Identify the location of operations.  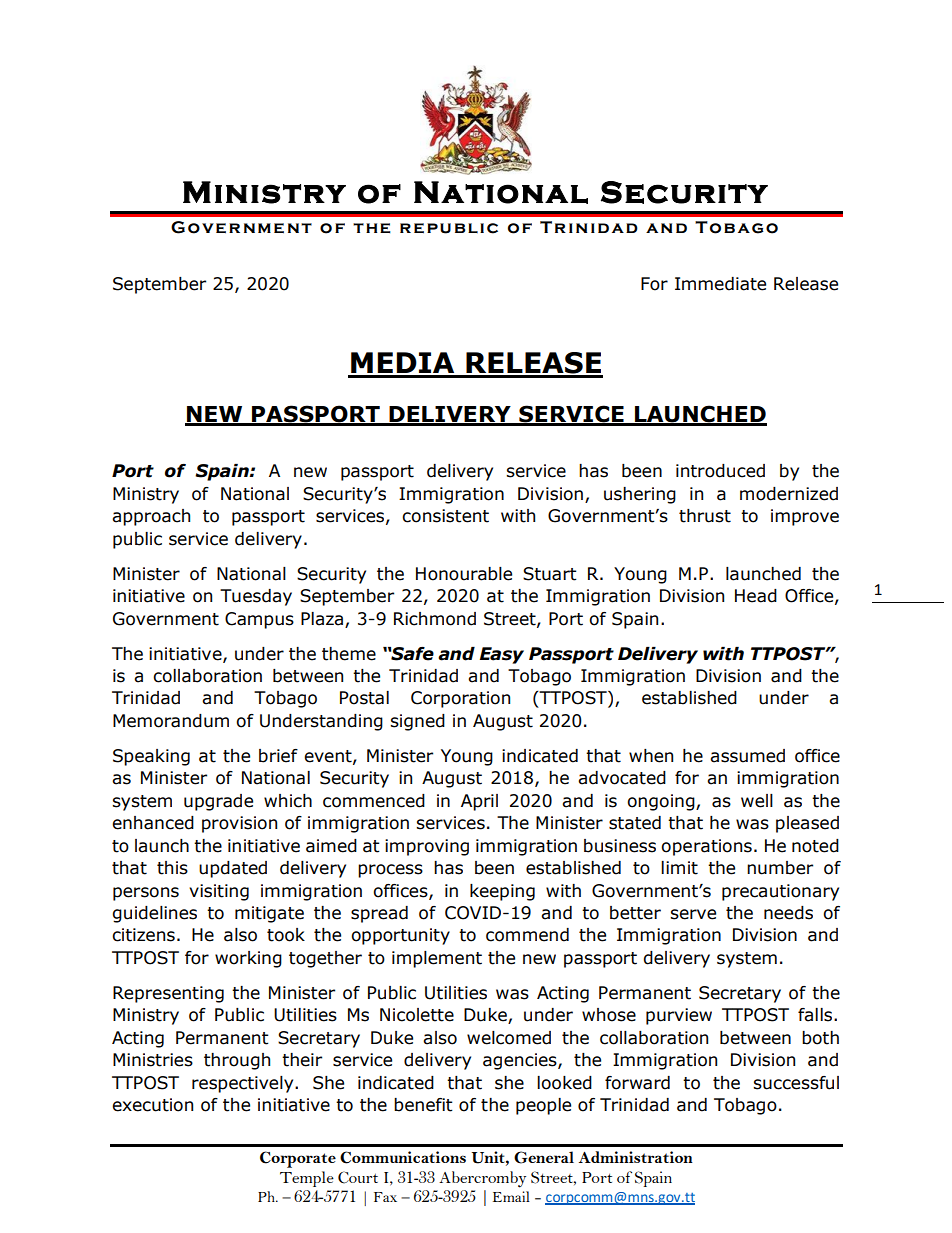
(706, 847).
